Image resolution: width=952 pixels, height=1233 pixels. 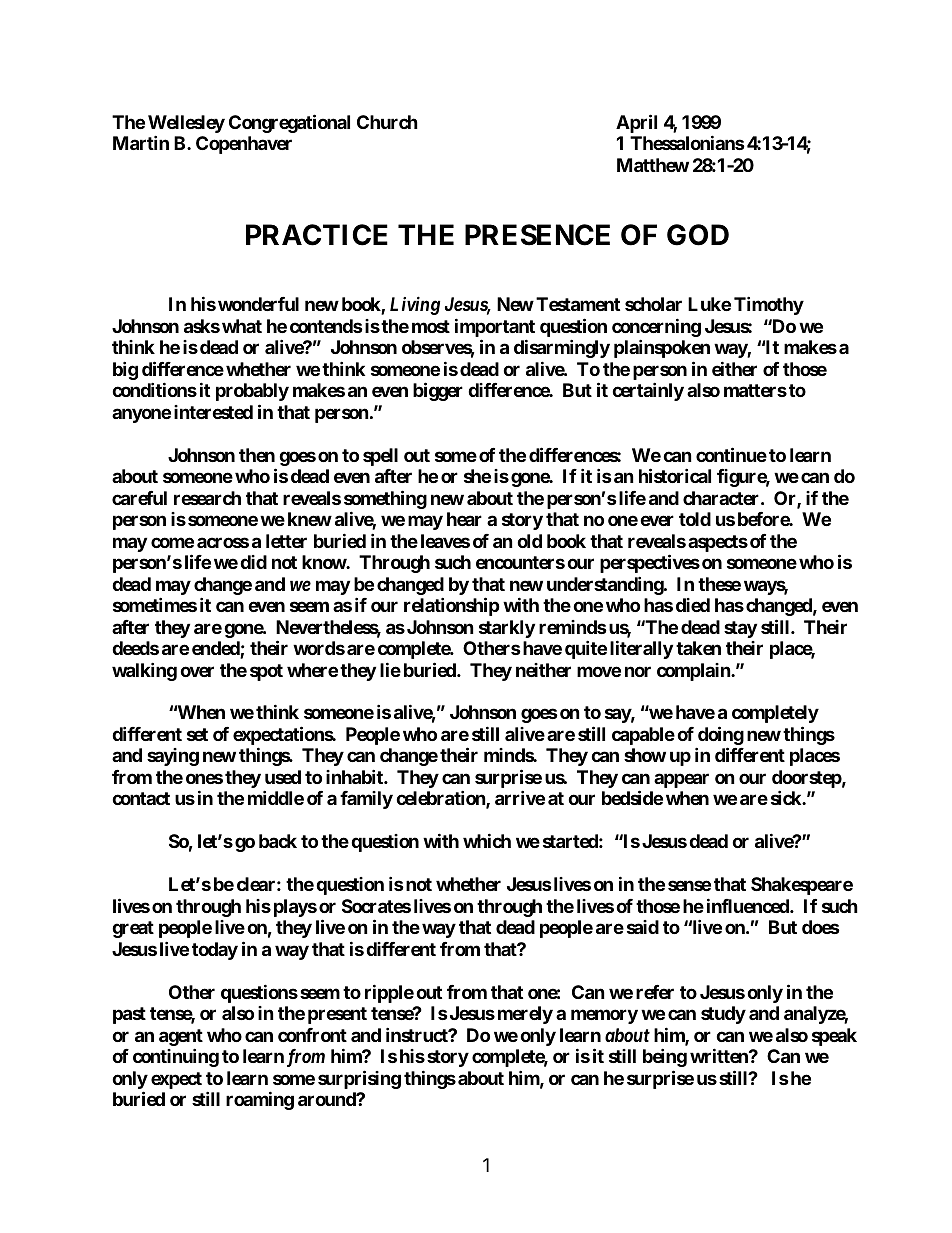 I want to click on Church, so click(x=387, y=122).
